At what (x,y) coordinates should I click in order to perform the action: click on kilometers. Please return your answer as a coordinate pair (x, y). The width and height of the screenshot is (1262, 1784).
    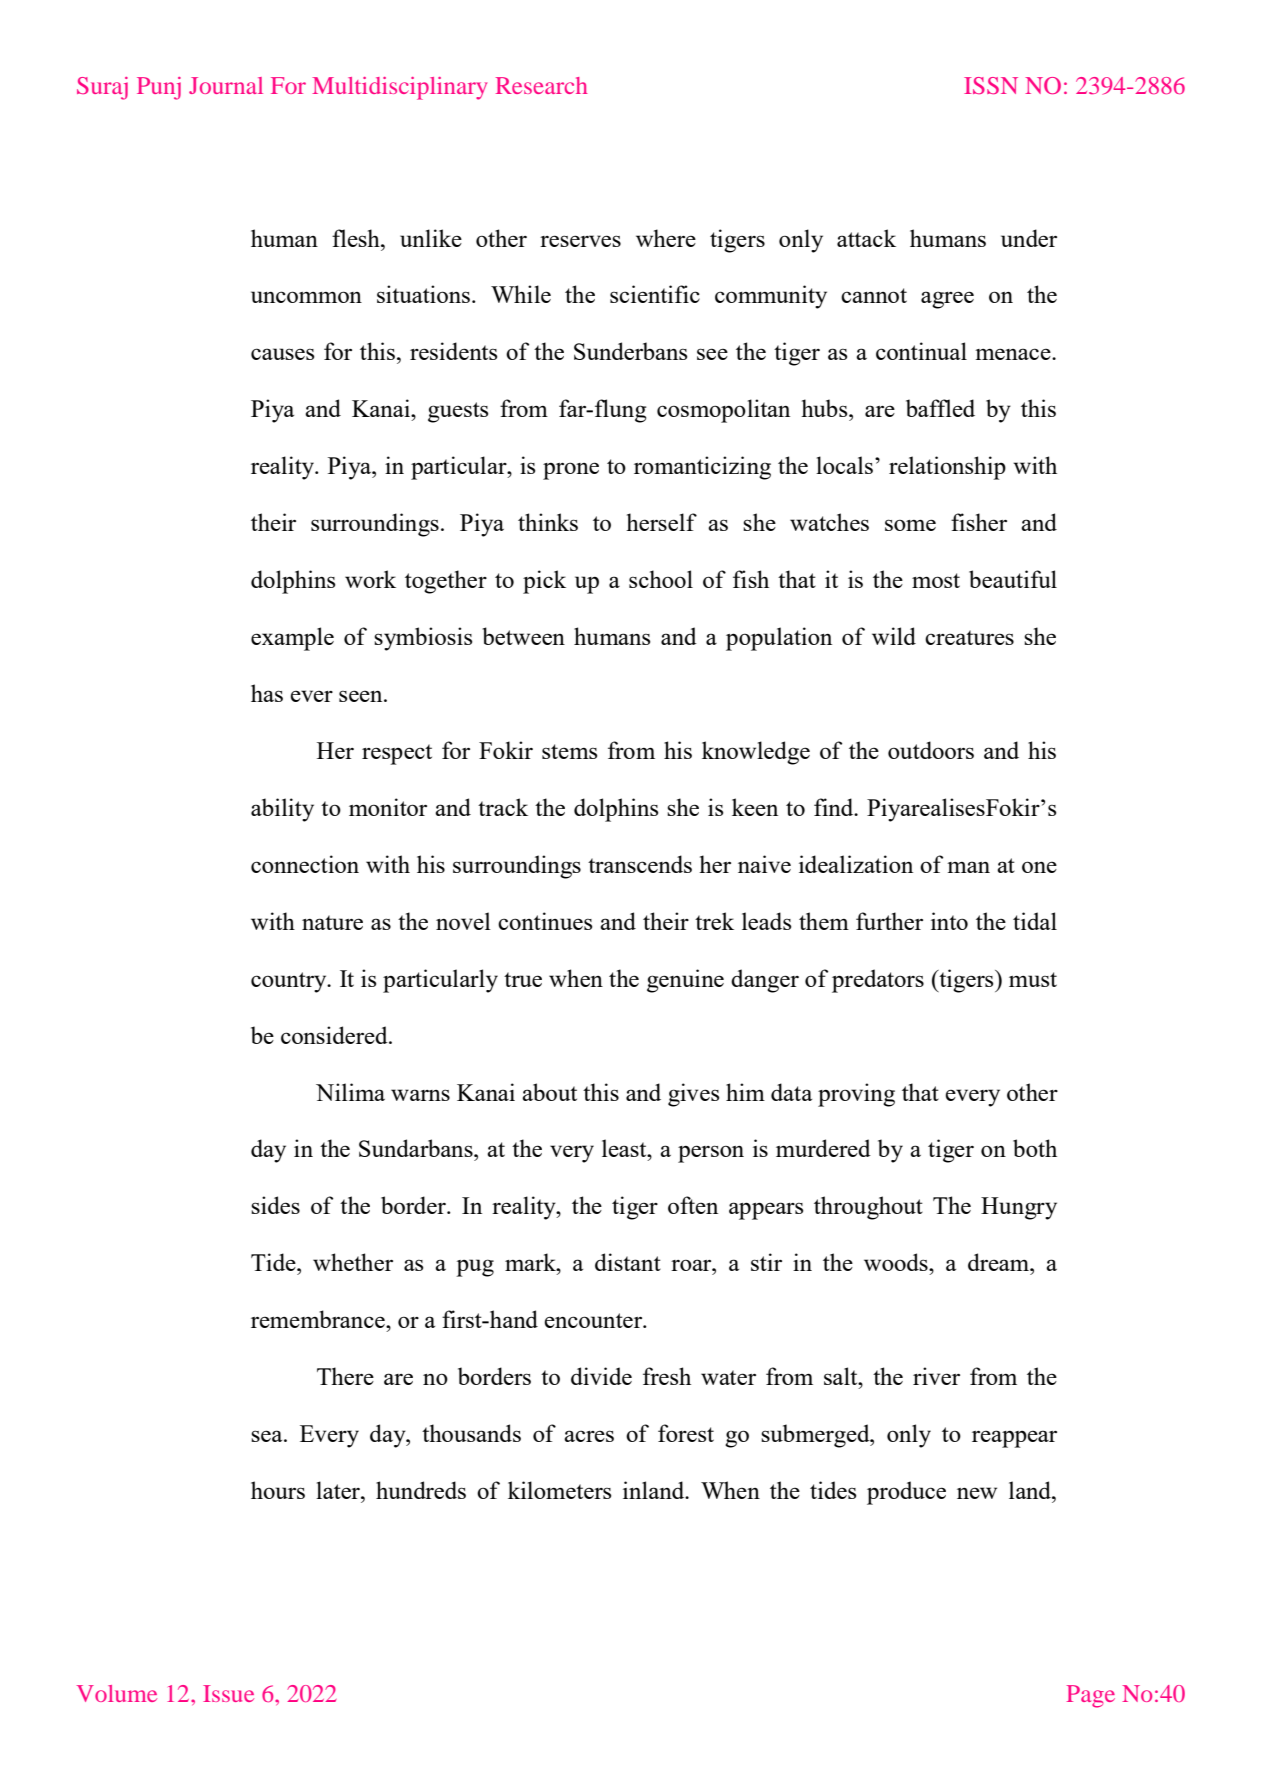
    Looking at the image, I should click on (559, 1490).
